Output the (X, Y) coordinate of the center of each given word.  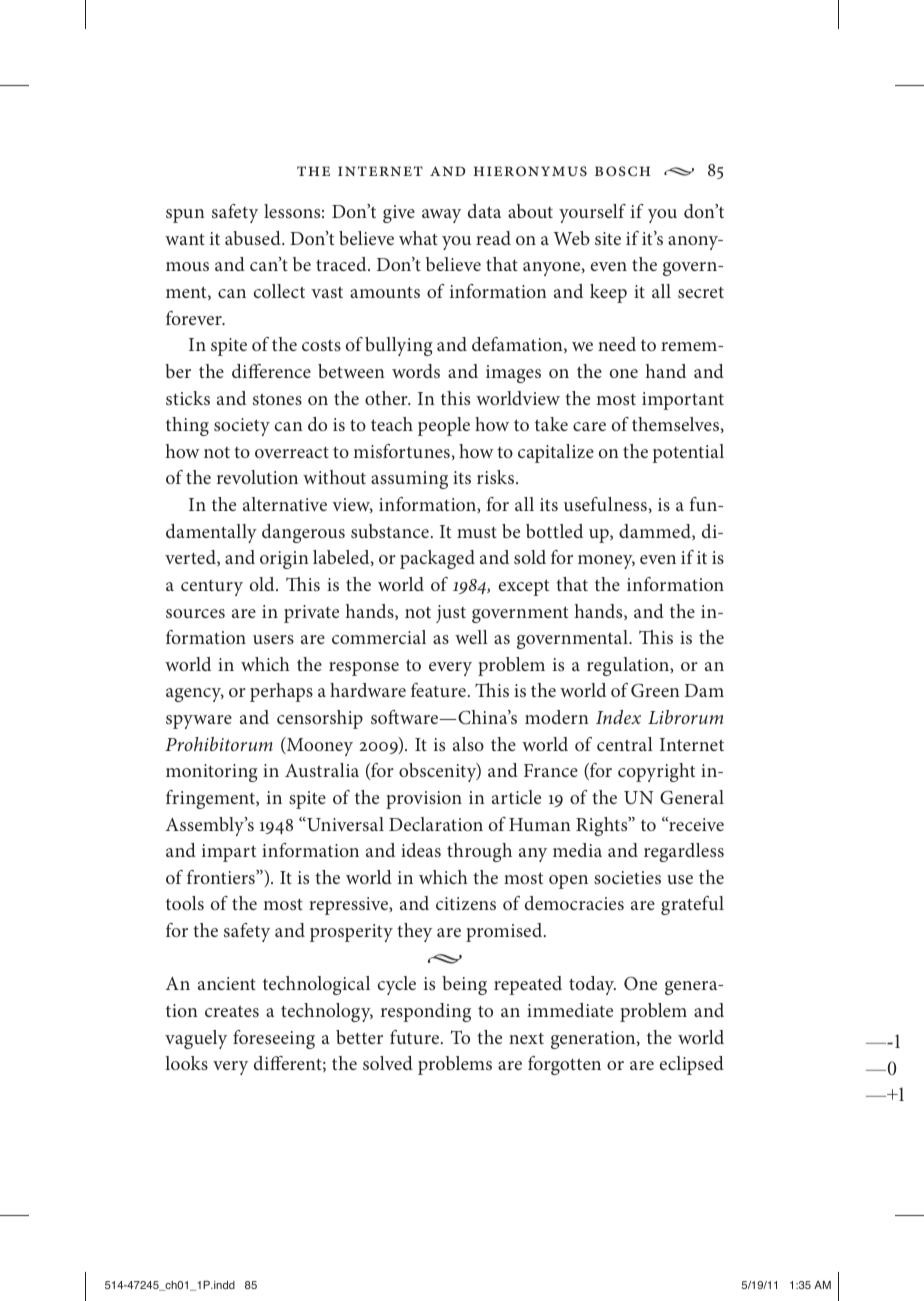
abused (254, 238)
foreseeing (274, 1039)
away (441, 216)
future (416, 1037)
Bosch (622, 171)
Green (655, 690)
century (212, 588)
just (451, 614)
